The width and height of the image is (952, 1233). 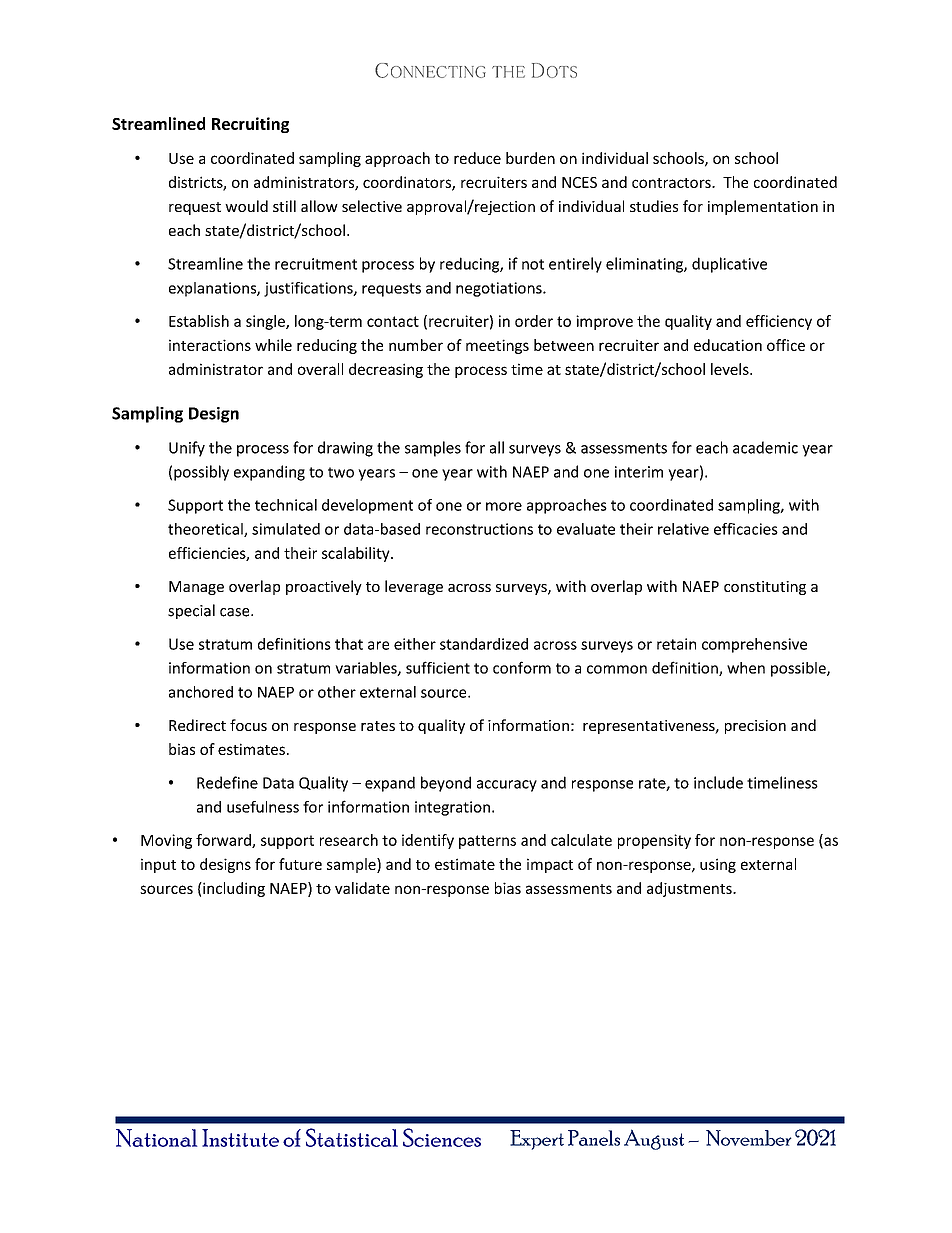 What do you see at coordinates (250, 125) in the image?
I see `Recruiting` at bounding box center [250, 125].
